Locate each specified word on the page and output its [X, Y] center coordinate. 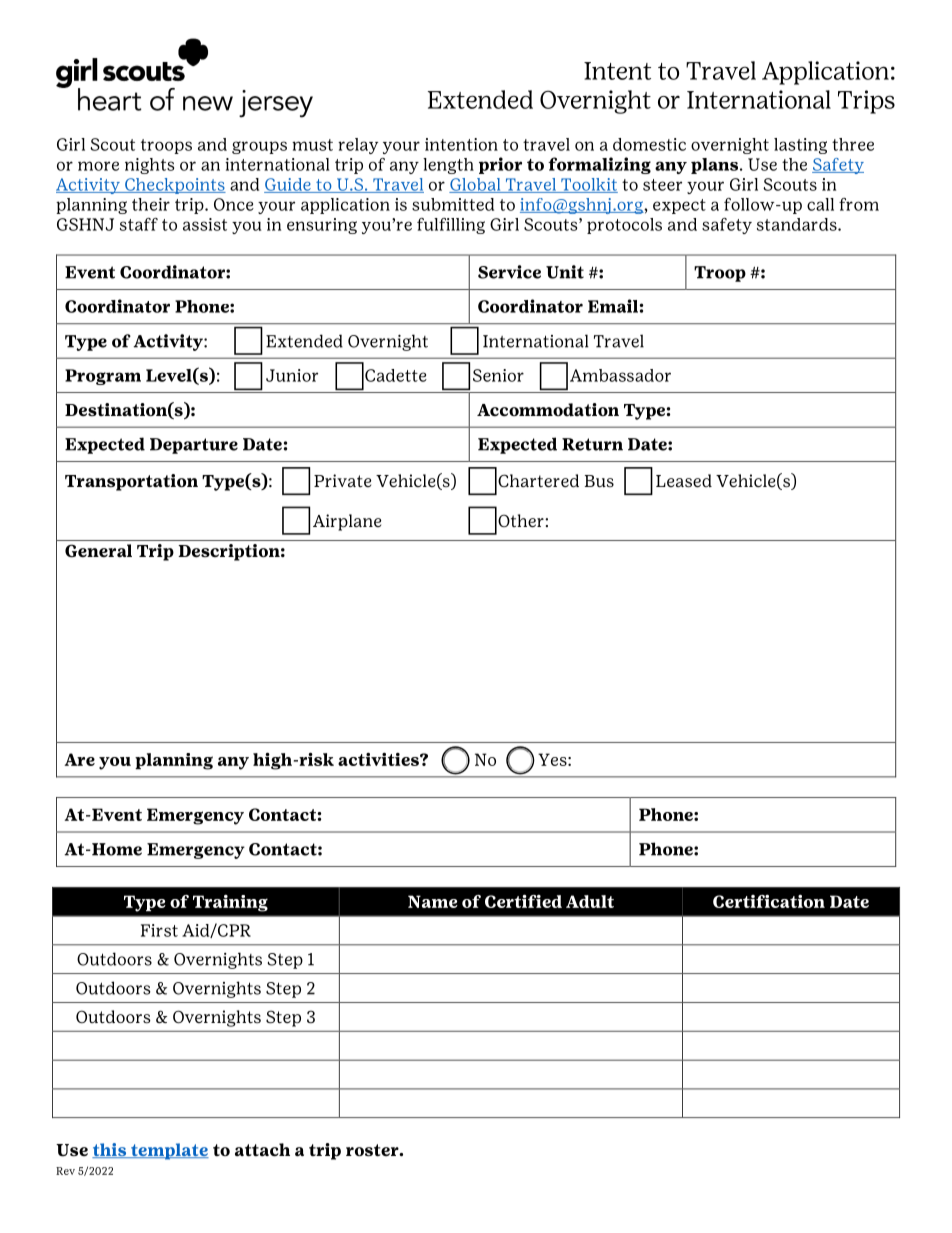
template [168, 1151]
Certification [769, 901]
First [159, 930]
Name [433, 901]
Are [79, 759]
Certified [523, 901]
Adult [590, 901]
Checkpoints [174, 186]
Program [103, 377]
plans [716, 166]
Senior [498, 375]
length [448, 166]
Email [613, 306]
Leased [684, 481]
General [98, 551]
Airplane [347, 522]
